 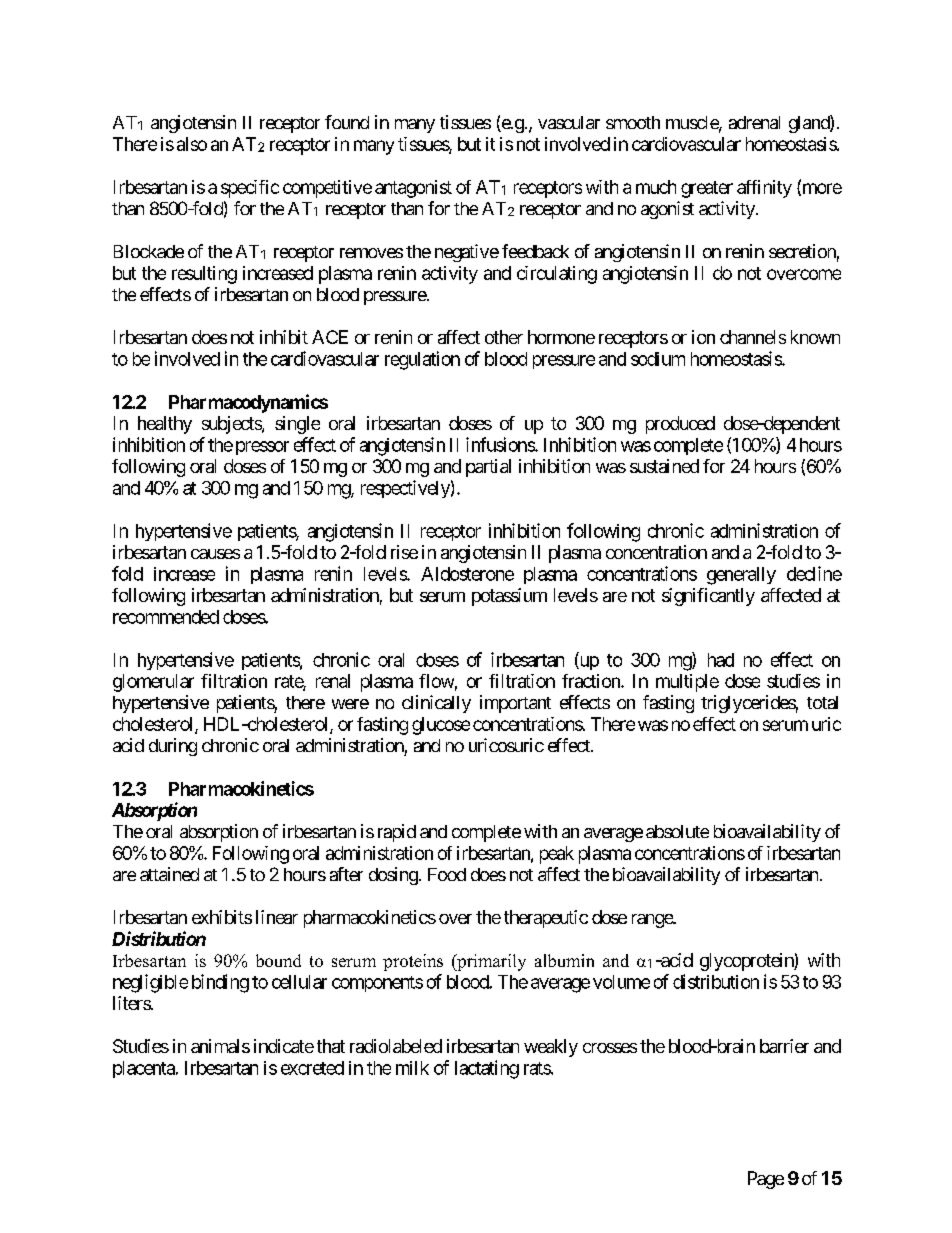 I want to click on negative, so click(x=467, y=253).
